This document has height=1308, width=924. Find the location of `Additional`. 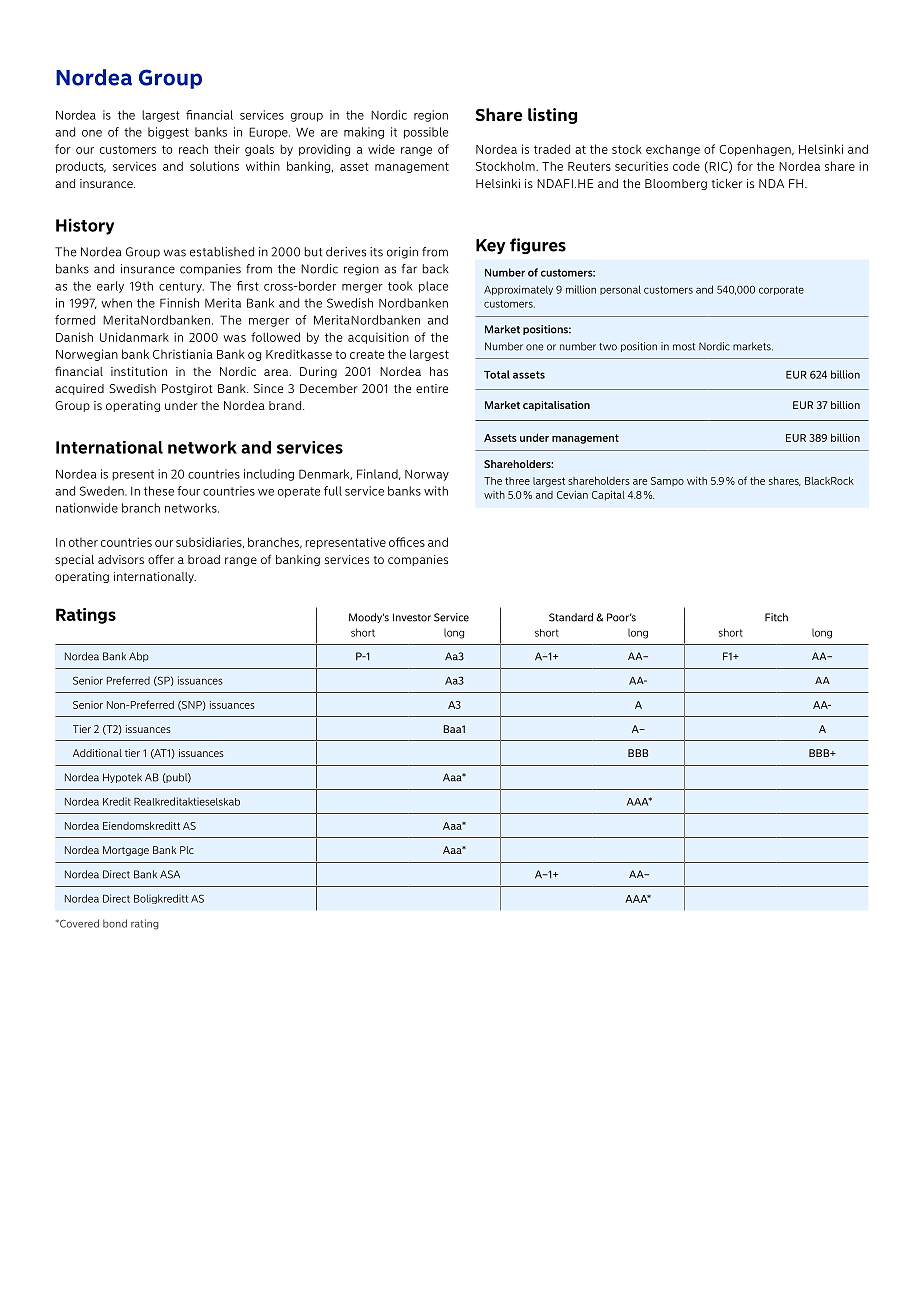

Additional is located at coordinates (97, 753).
